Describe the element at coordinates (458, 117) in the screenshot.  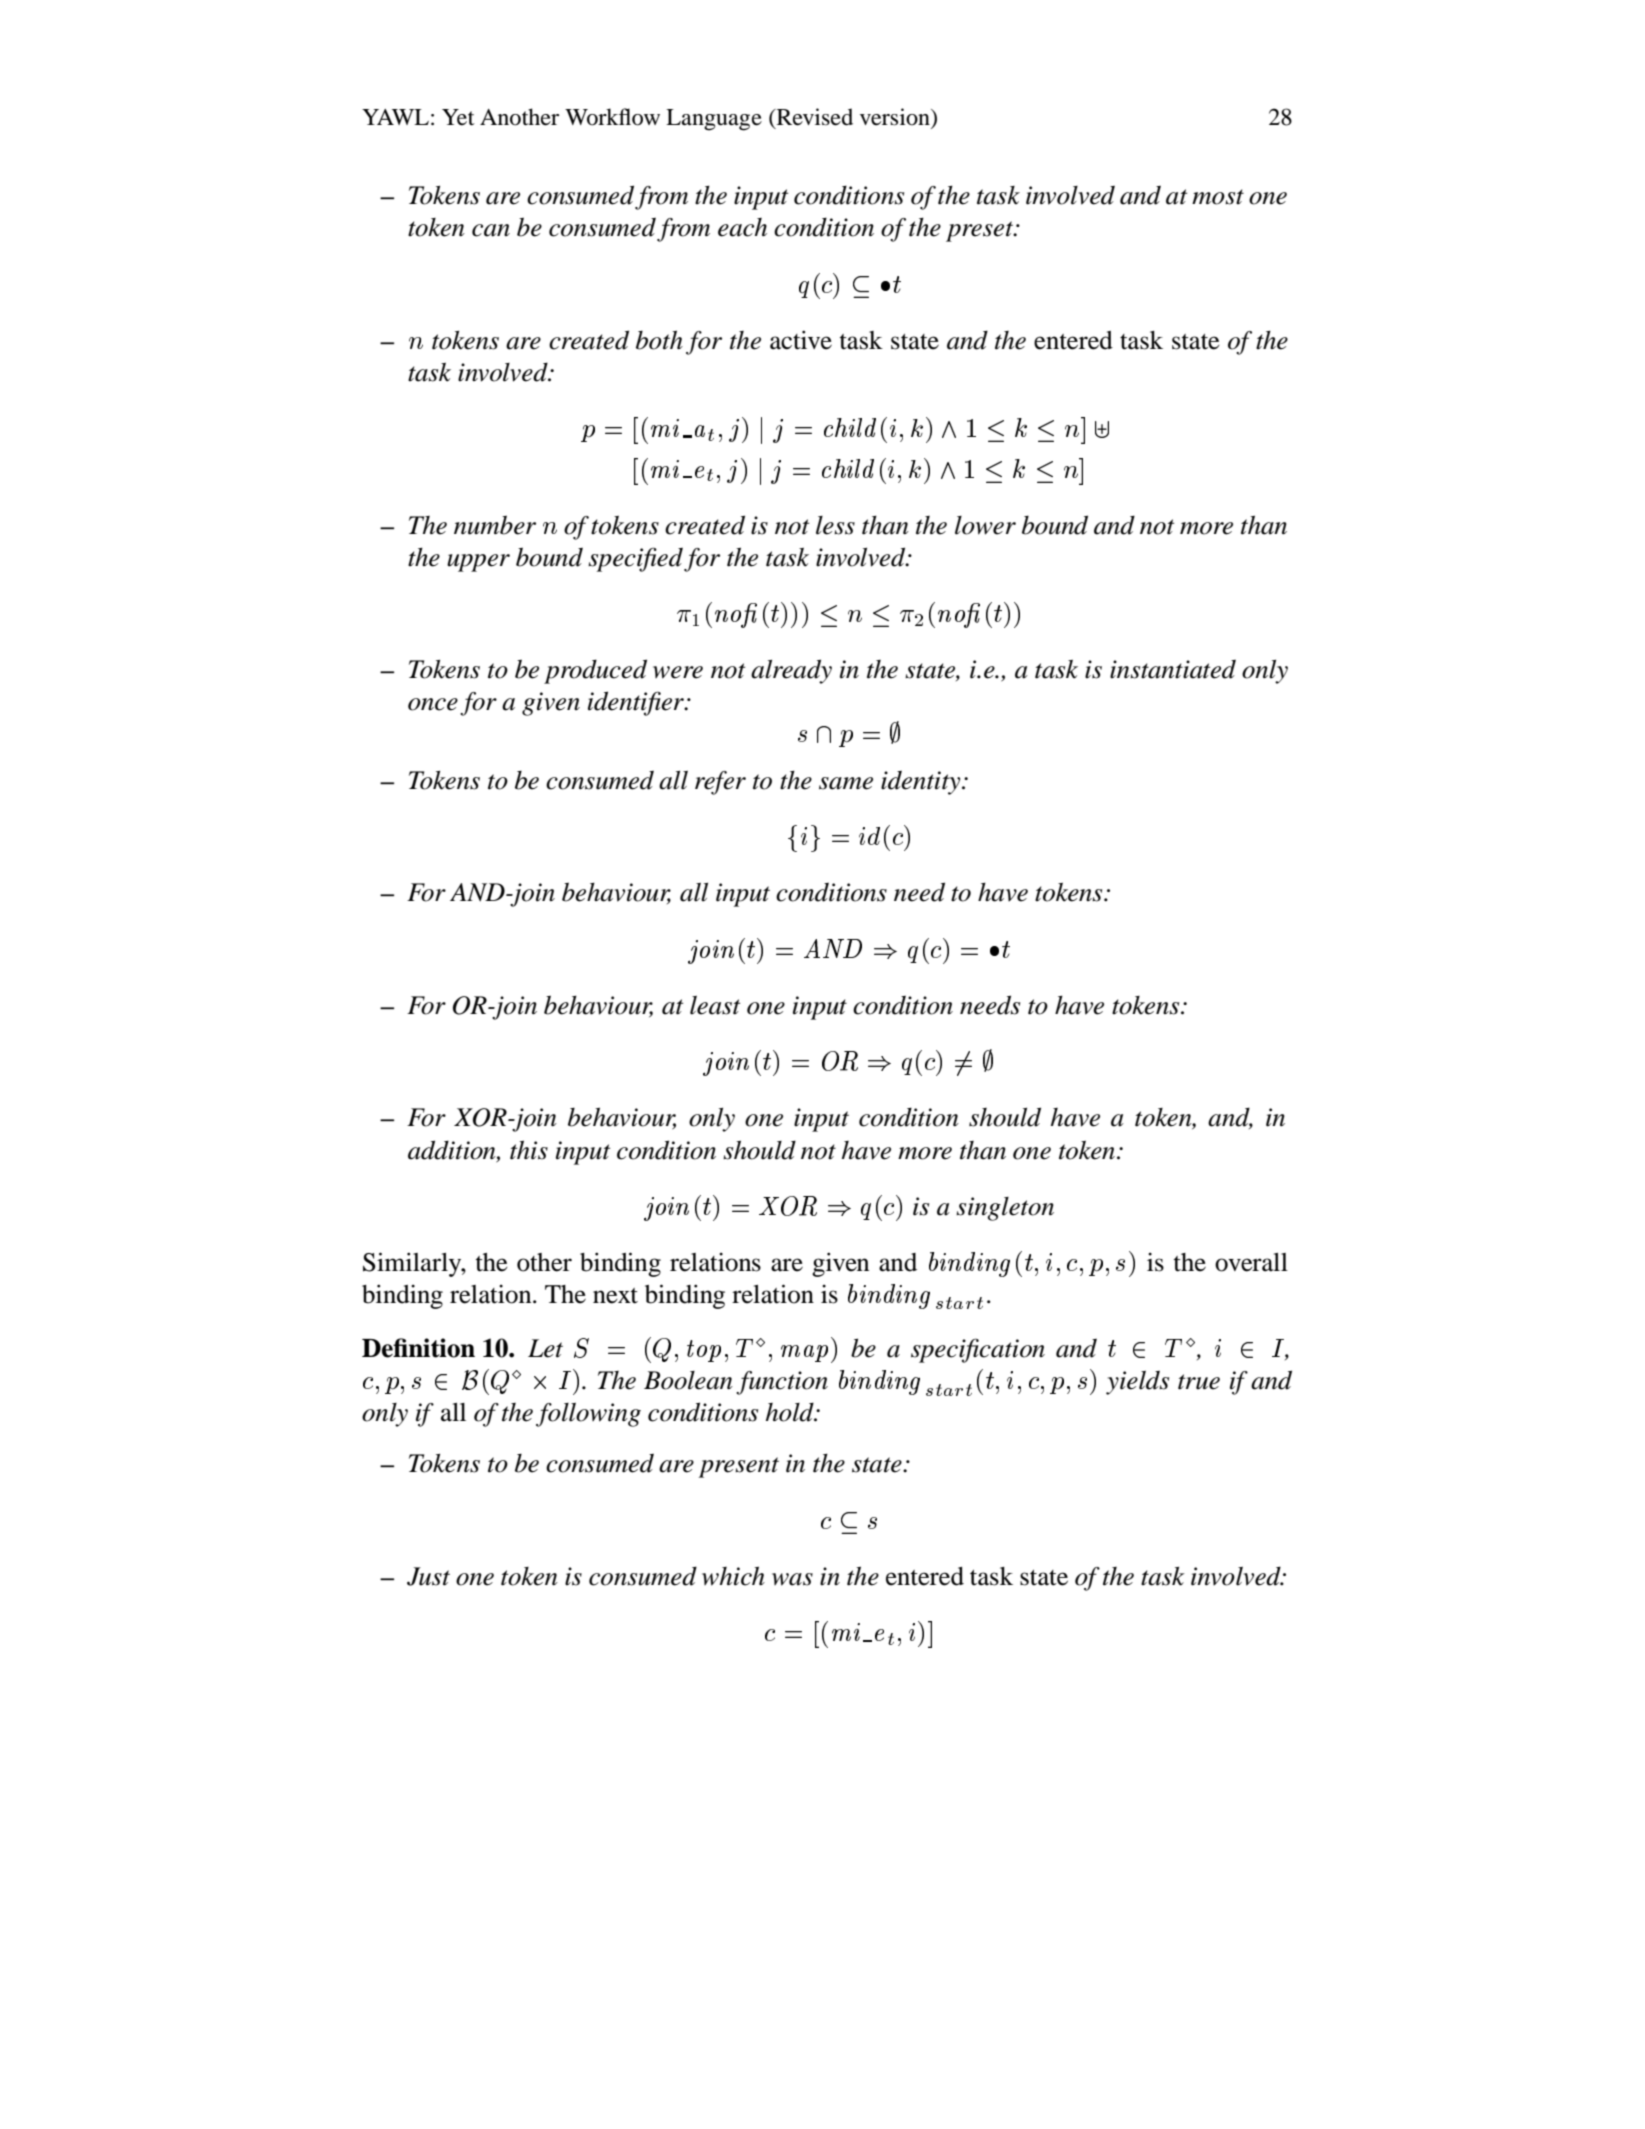
I see `Yet` at that location.
